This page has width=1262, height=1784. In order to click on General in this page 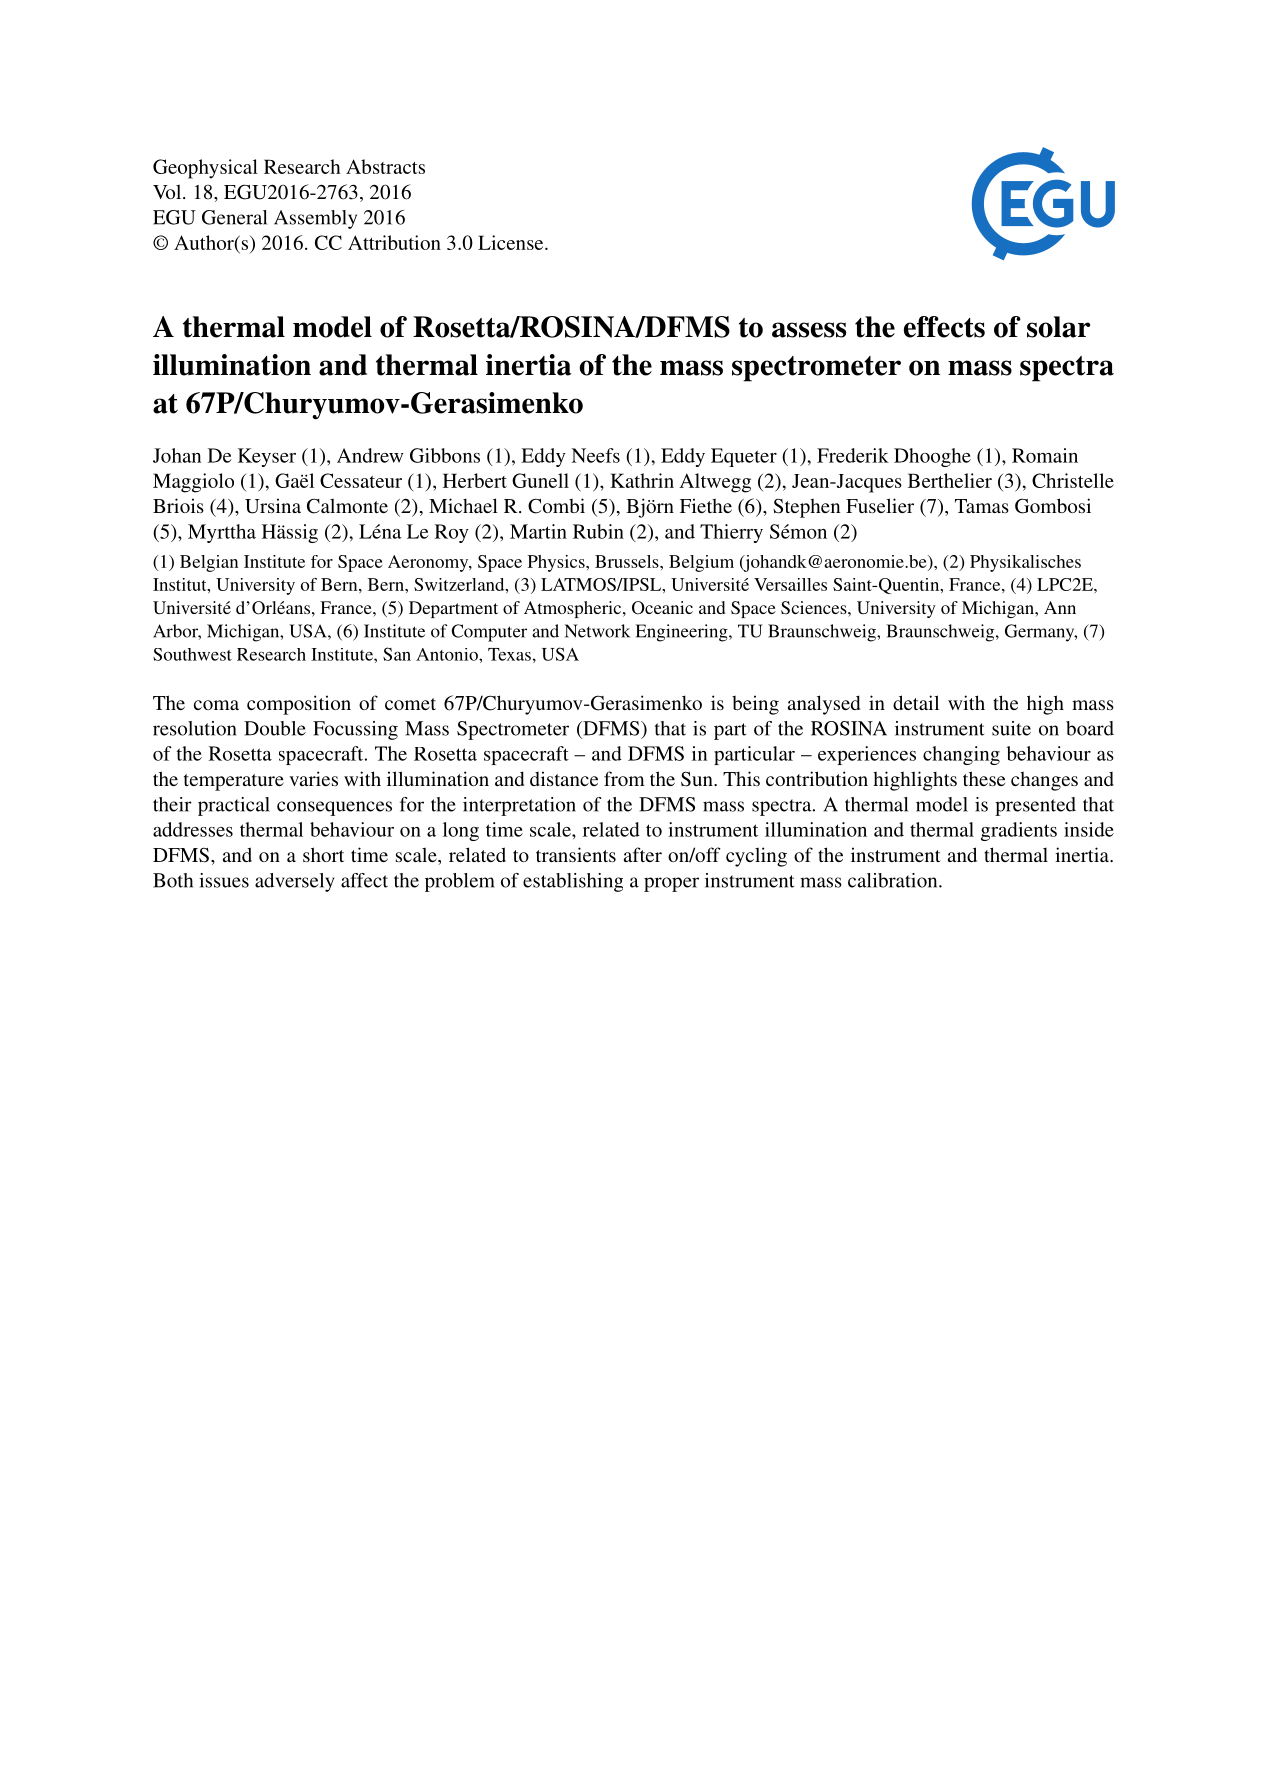, I will do `click(234, 217)`.
